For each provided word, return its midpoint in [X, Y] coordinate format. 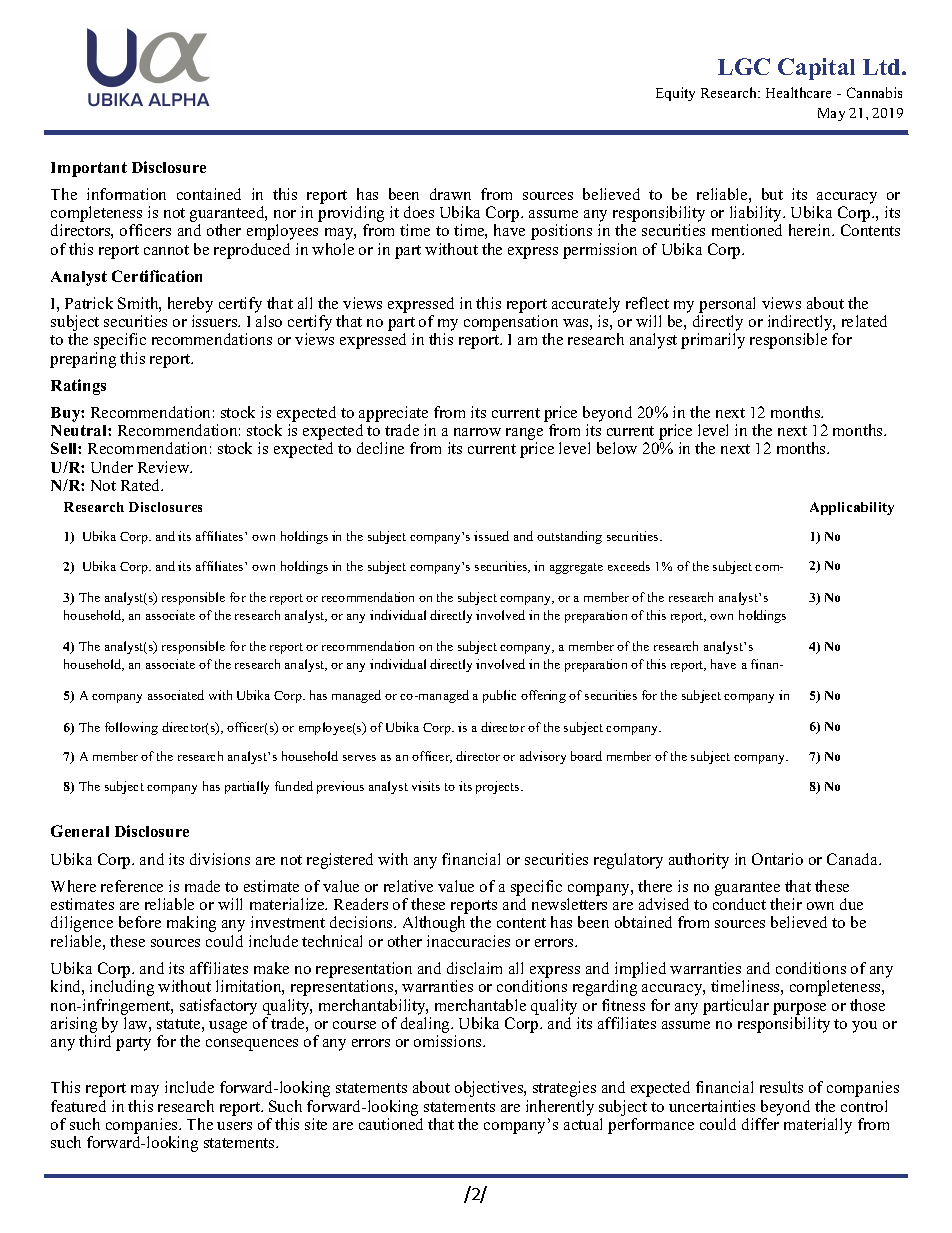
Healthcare [798, 92]
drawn [450, 194]
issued [491, 536]
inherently [560, 1108]
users [234, 1126]
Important [89, 169]
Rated [142, 485]
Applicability [852, 508]
